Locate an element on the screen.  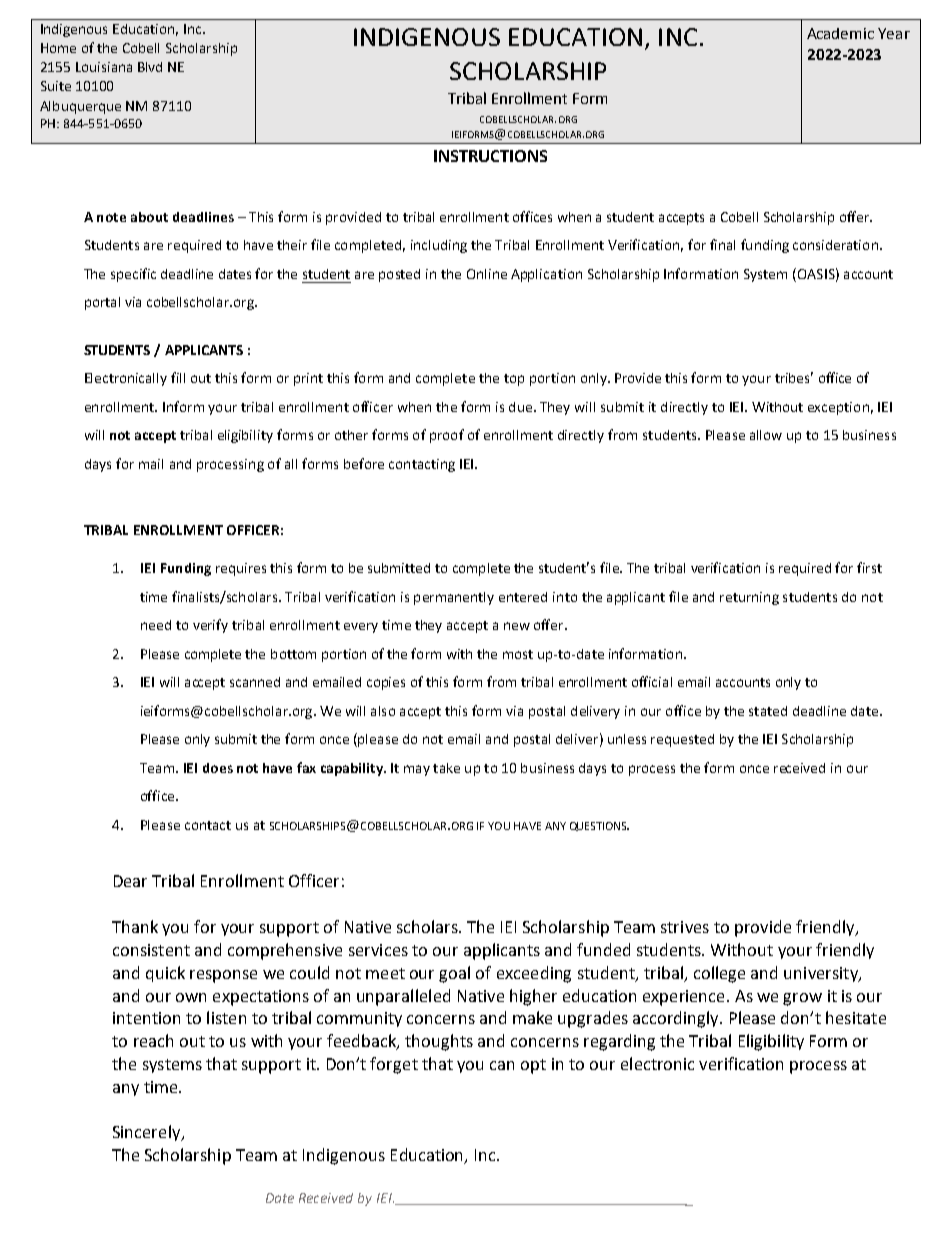
INSTRUCTIONS is located at coordinates (490, 156).
